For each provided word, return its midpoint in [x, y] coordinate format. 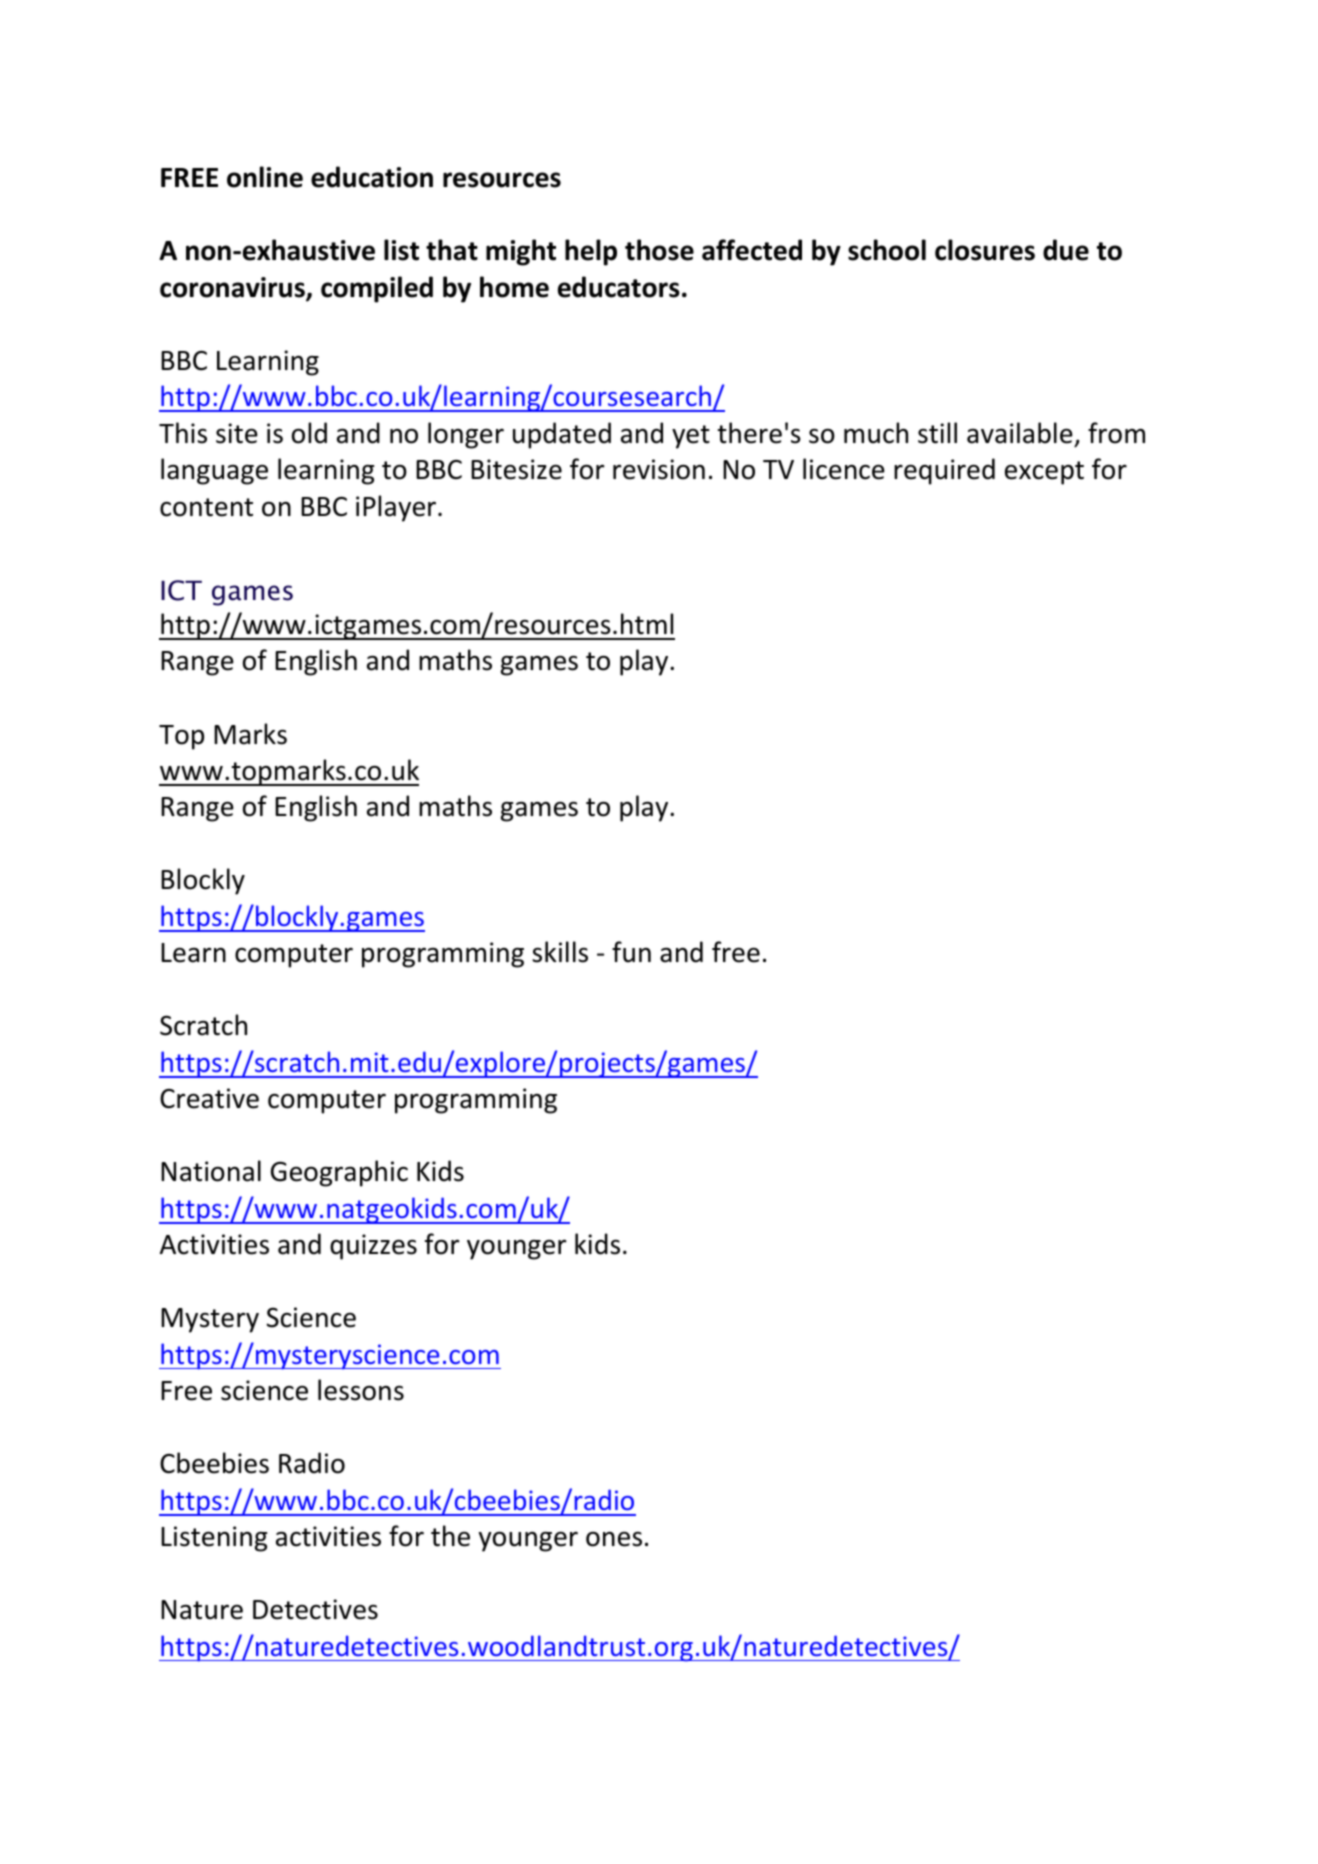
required [944, 471]
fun [631, 952]
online [265, 177]
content [206, 507]
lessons [361, 1390]
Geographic [339, 1173]
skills [560, 952]
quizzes [373, 1247]
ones [614, 1539]
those [659, 250]
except [1044, 473]
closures [985, 250]
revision [659, 469]
